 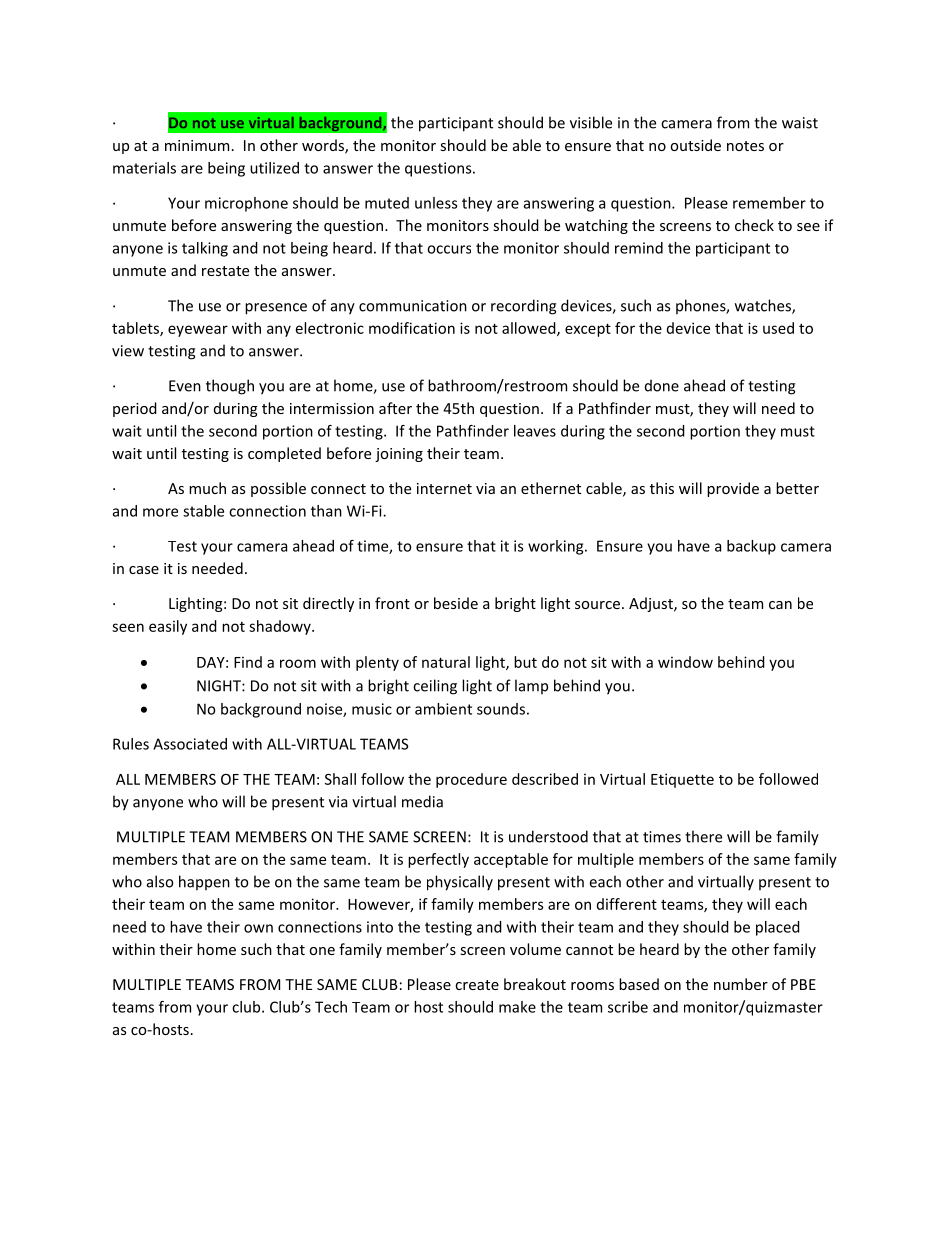 I want to click on procedure, so click(x=471, y=780).
